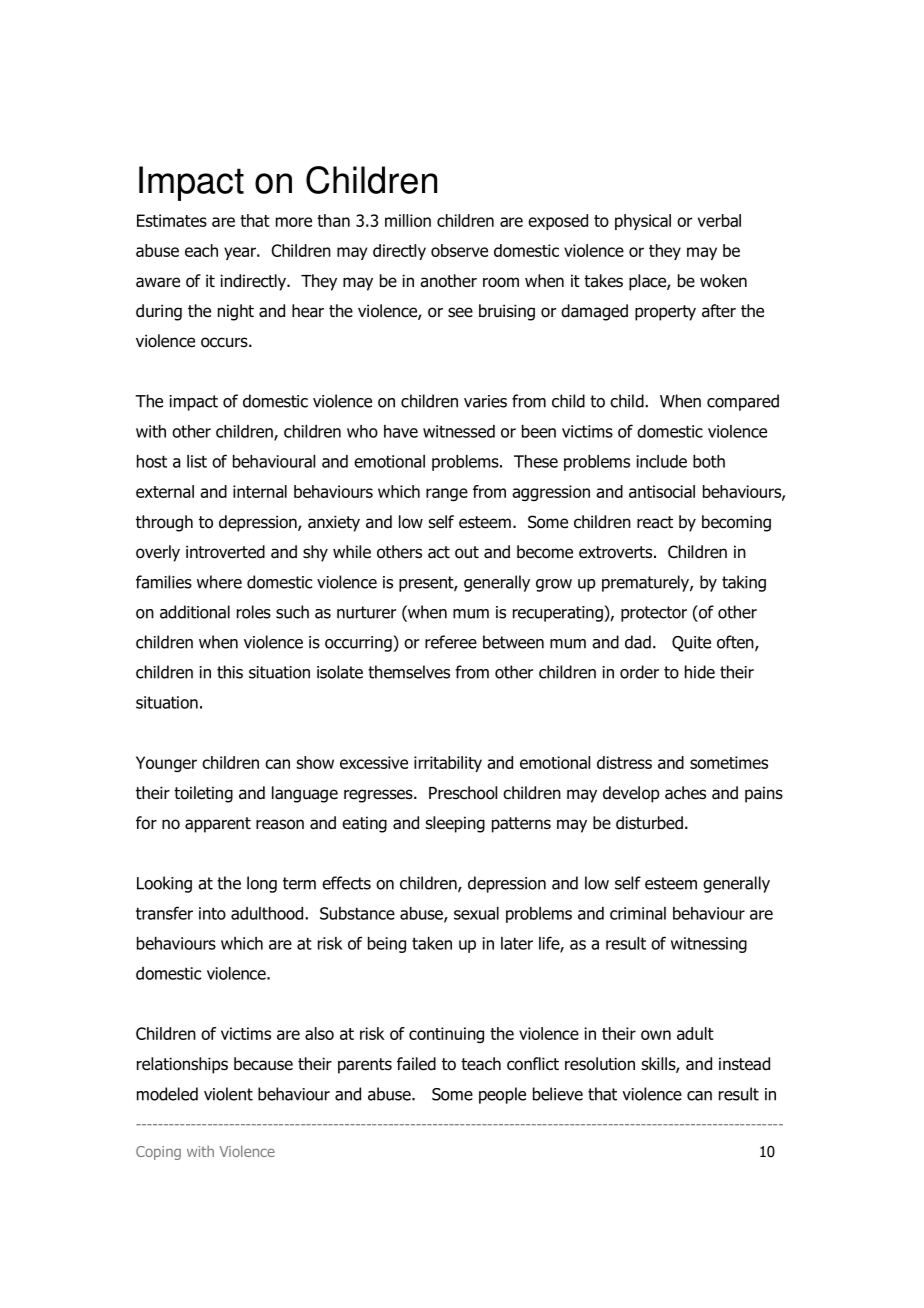 The width and height of the screenshot is (924, 1308). I want to click on range, so click(447, 494).
